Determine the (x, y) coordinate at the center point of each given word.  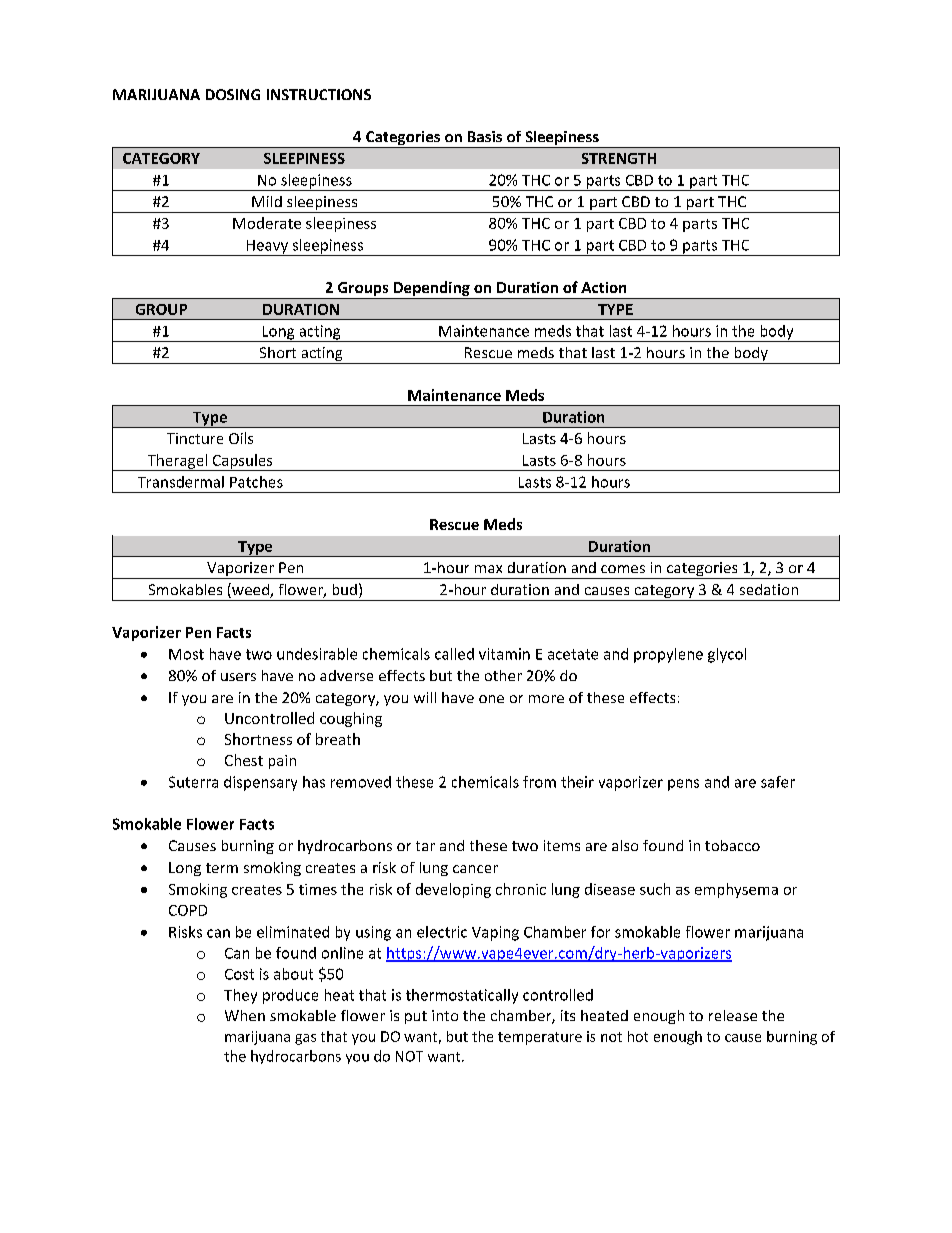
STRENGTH (619, 158)
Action (603, 287)
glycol (727, 655)
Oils (241, 438)
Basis (485, 136)
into (445, 1015)
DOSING (233, 94)
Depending (431, 290)
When (245, 1015)
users (238, 677)
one (491, 699)
